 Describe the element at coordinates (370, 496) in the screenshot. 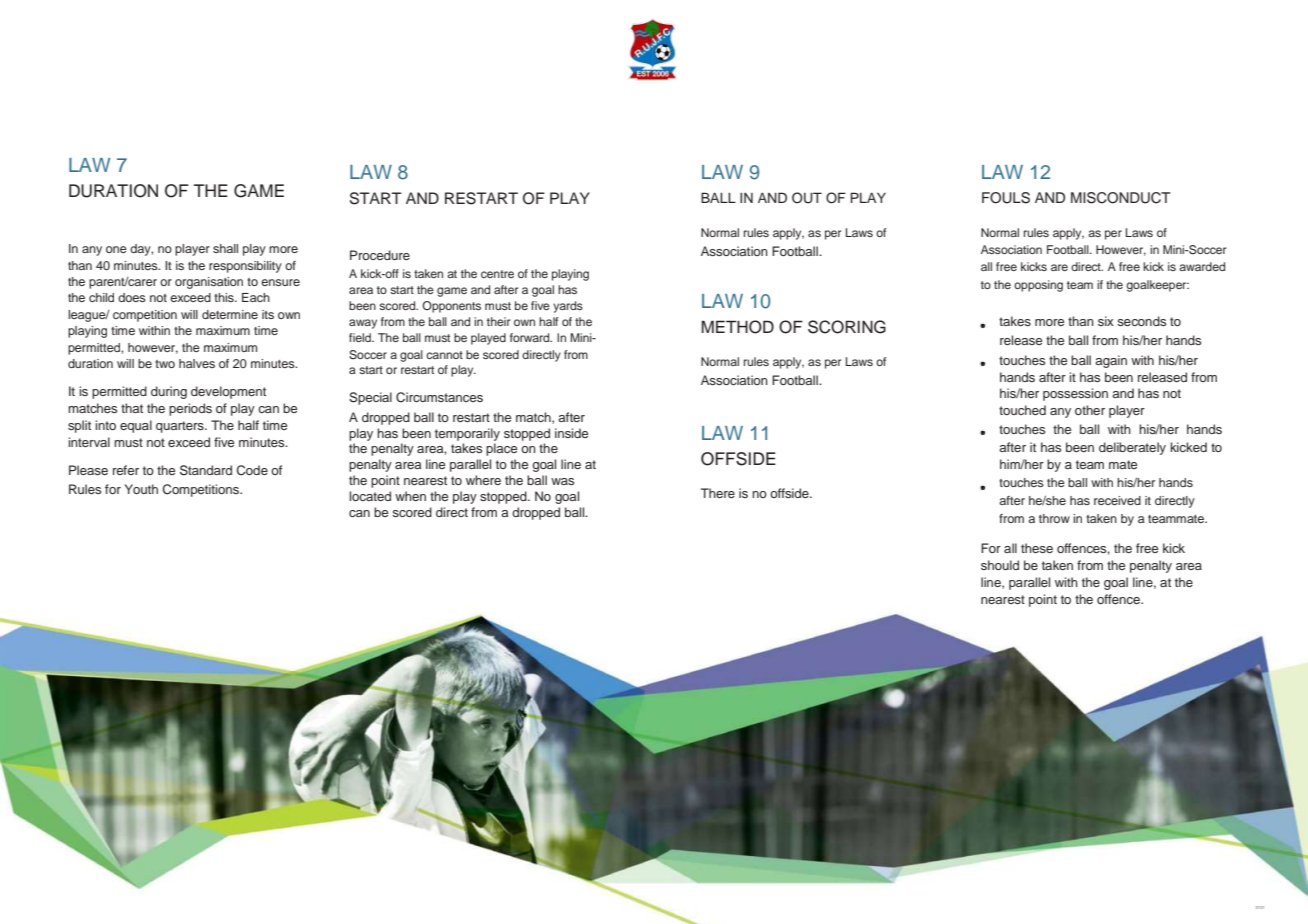

I see `located` at that location.
